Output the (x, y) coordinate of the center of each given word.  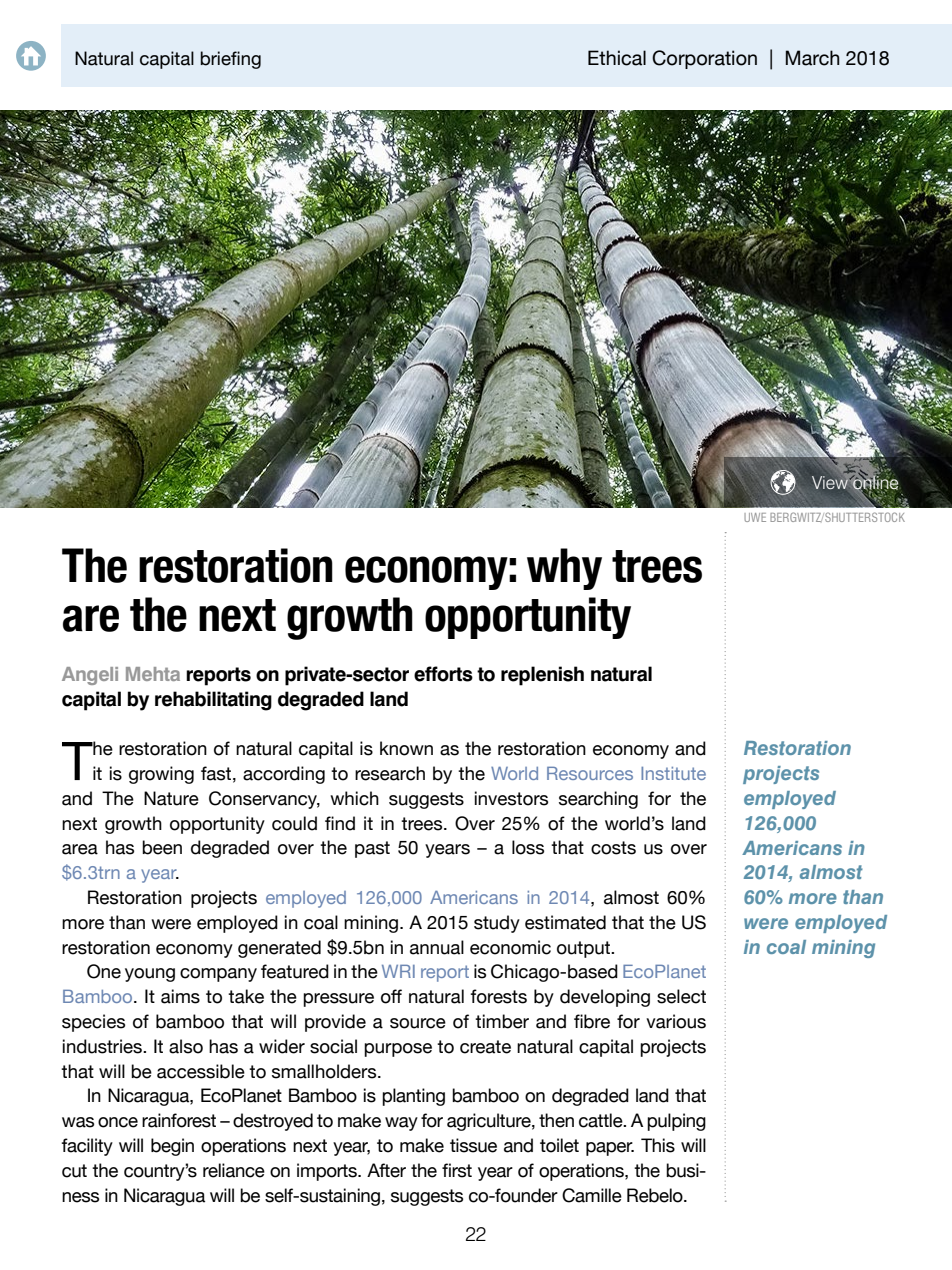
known (406, 748)
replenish (542, 676)
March (813, 58)
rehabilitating (213, 701)
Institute (673, 773)
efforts (443, 674)
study (497, 924)
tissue (473, 1145)
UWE (755, 517)
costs (613, 848)
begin (172, 1147)
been (162, 847)
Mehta (153, 674)
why (564, 569)
